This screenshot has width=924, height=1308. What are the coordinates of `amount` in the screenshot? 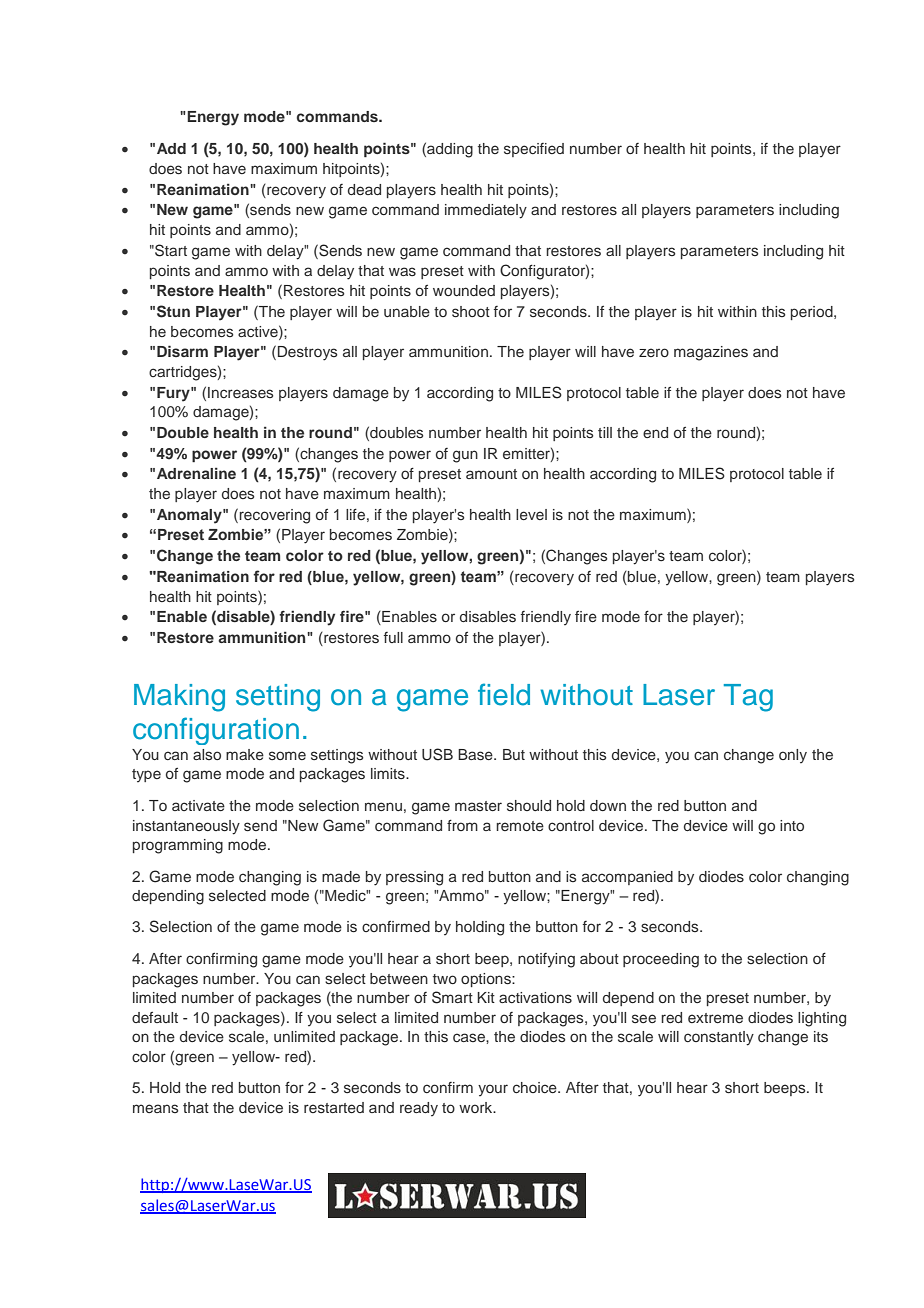 It's located at (491, 474).
